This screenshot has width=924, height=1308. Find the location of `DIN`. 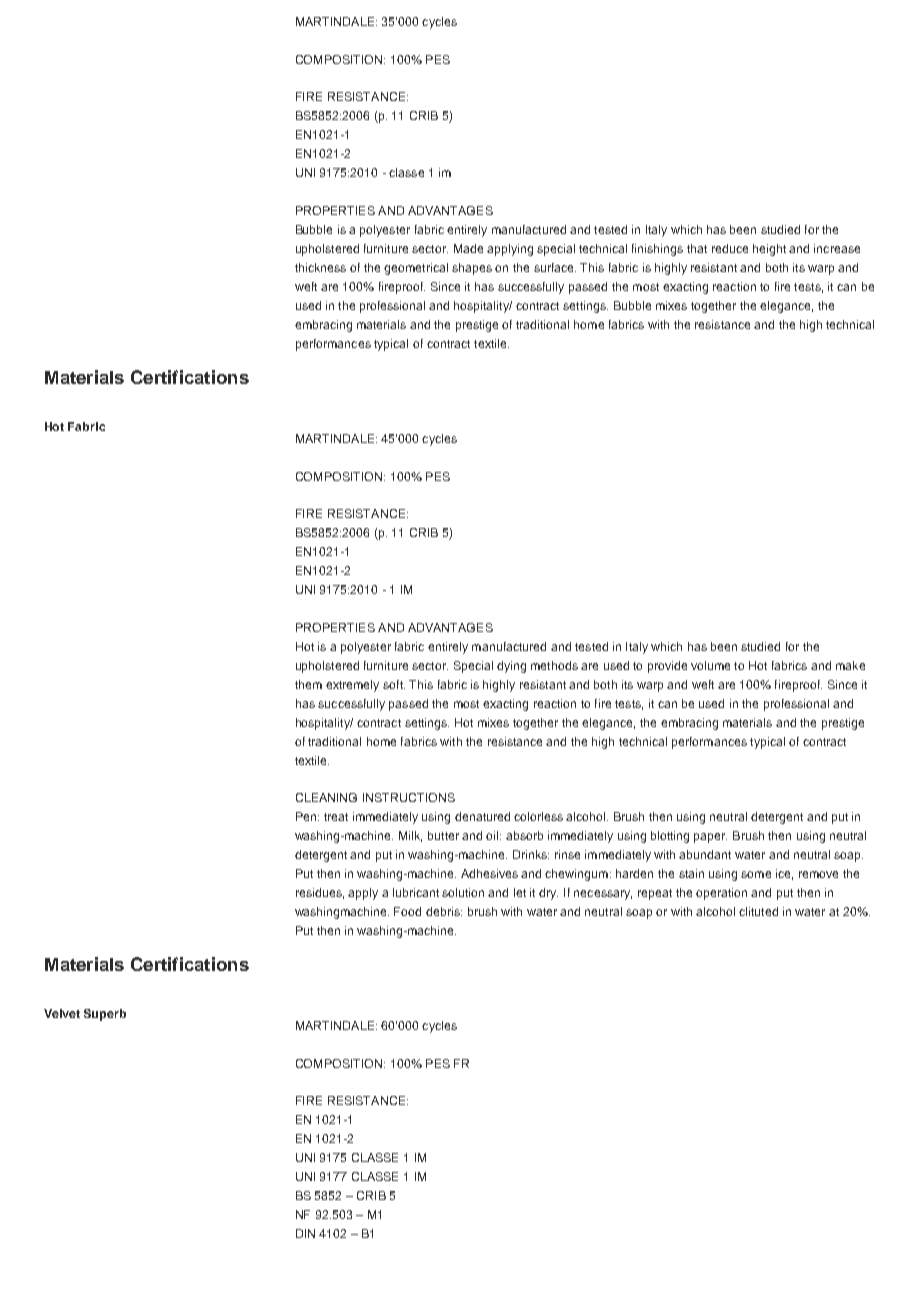

DIN is located at coordinates (305, 1233).
